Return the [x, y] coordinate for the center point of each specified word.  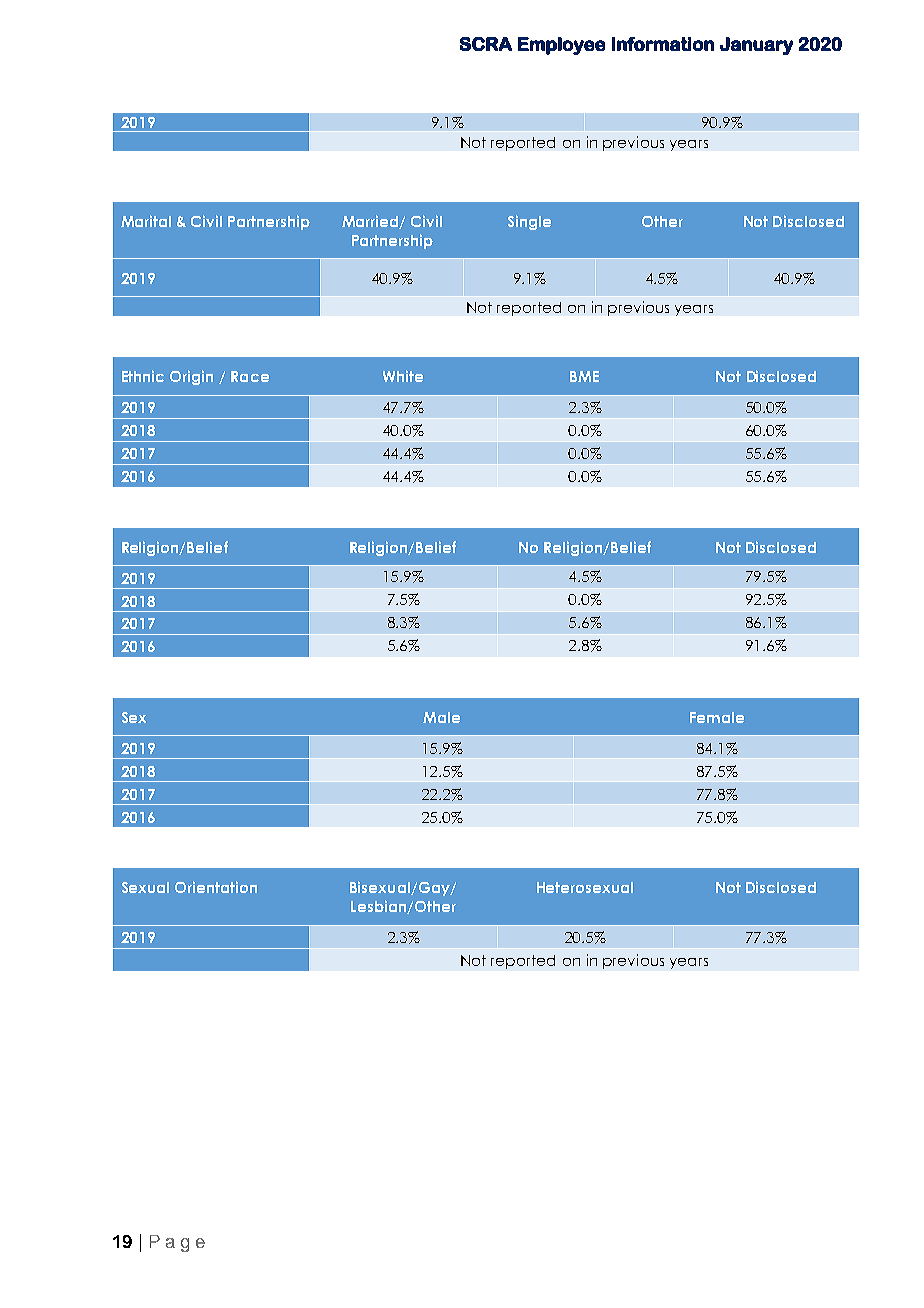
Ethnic [143, 376]
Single [529, 222]
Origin [191, 377]
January [756, 46]
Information [663, 44]
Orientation [216, 887]
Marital [146, 221]
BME [584, 376]
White [403, 376]
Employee [561, 46]
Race [250, 376]
